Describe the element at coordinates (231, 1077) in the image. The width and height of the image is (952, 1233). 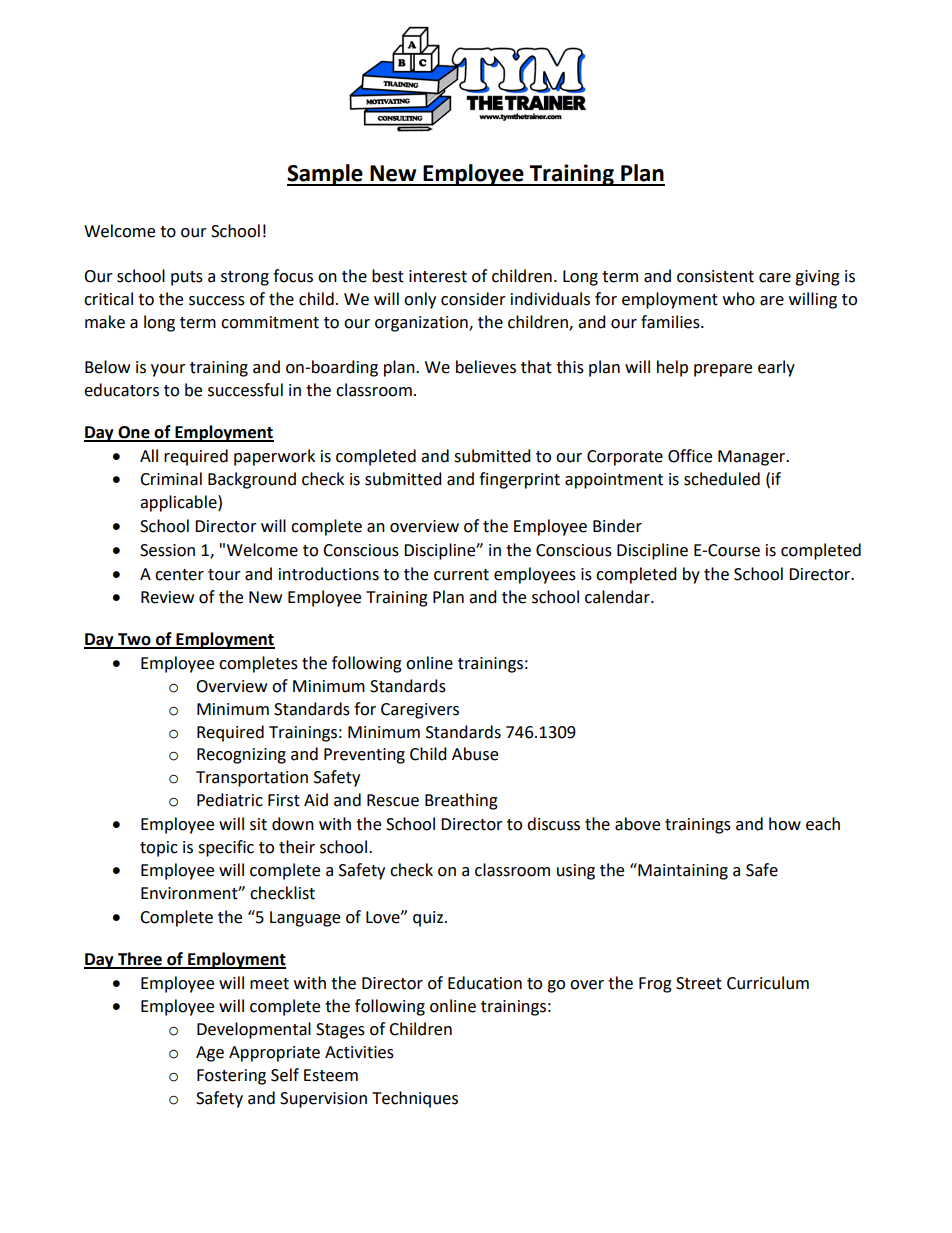
I see `Fostering` at that location.
